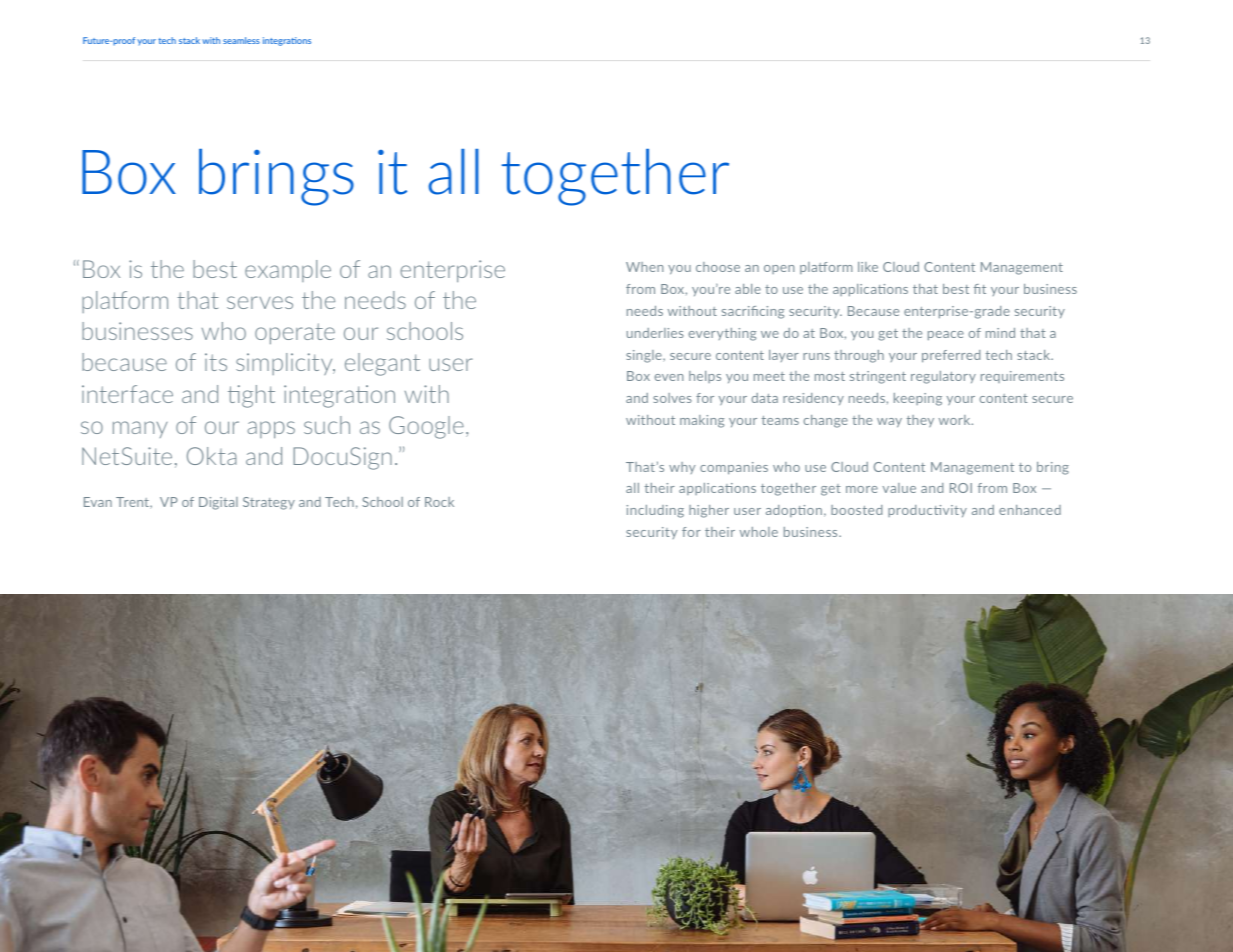 The height and width of the page is (952, 1233). What do you see at coordinates (241, 40) in the page?
I see `seamless` at bounding box center [241, 40].
